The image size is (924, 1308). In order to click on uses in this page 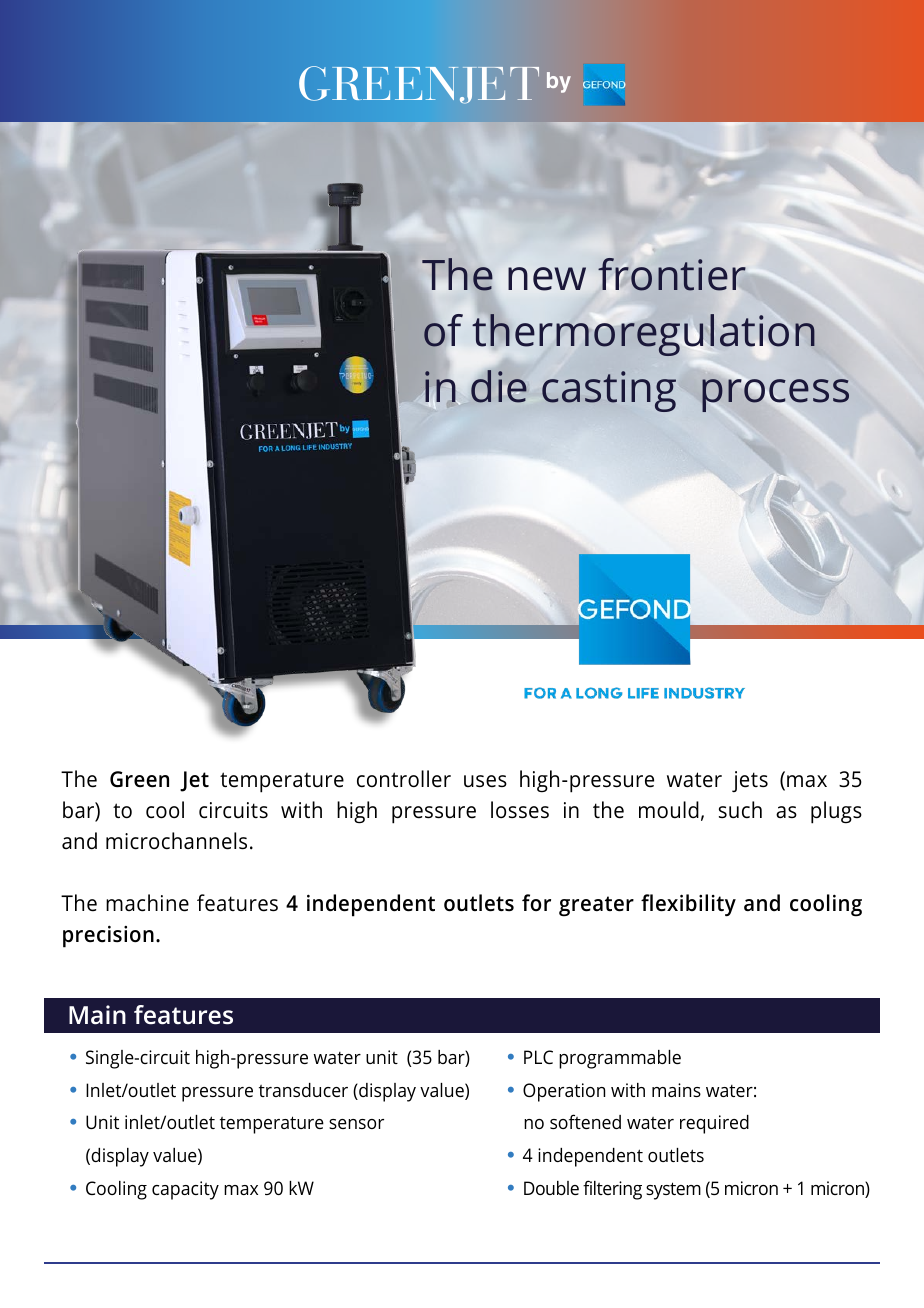, I will do `click(485, 781)`.
